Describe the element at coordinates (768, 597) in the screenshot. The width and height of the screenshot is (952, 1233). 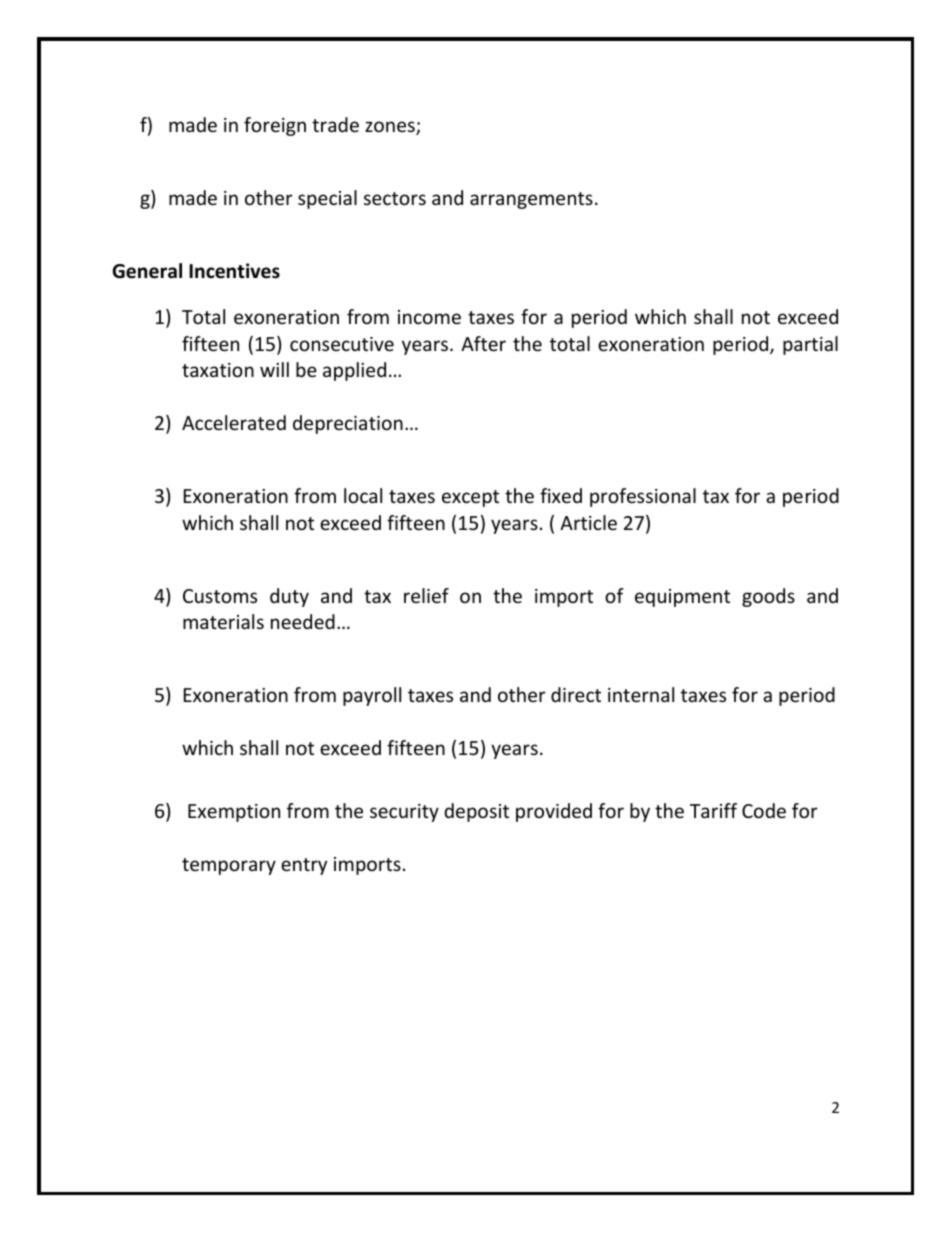
I see `goods` at that location.
